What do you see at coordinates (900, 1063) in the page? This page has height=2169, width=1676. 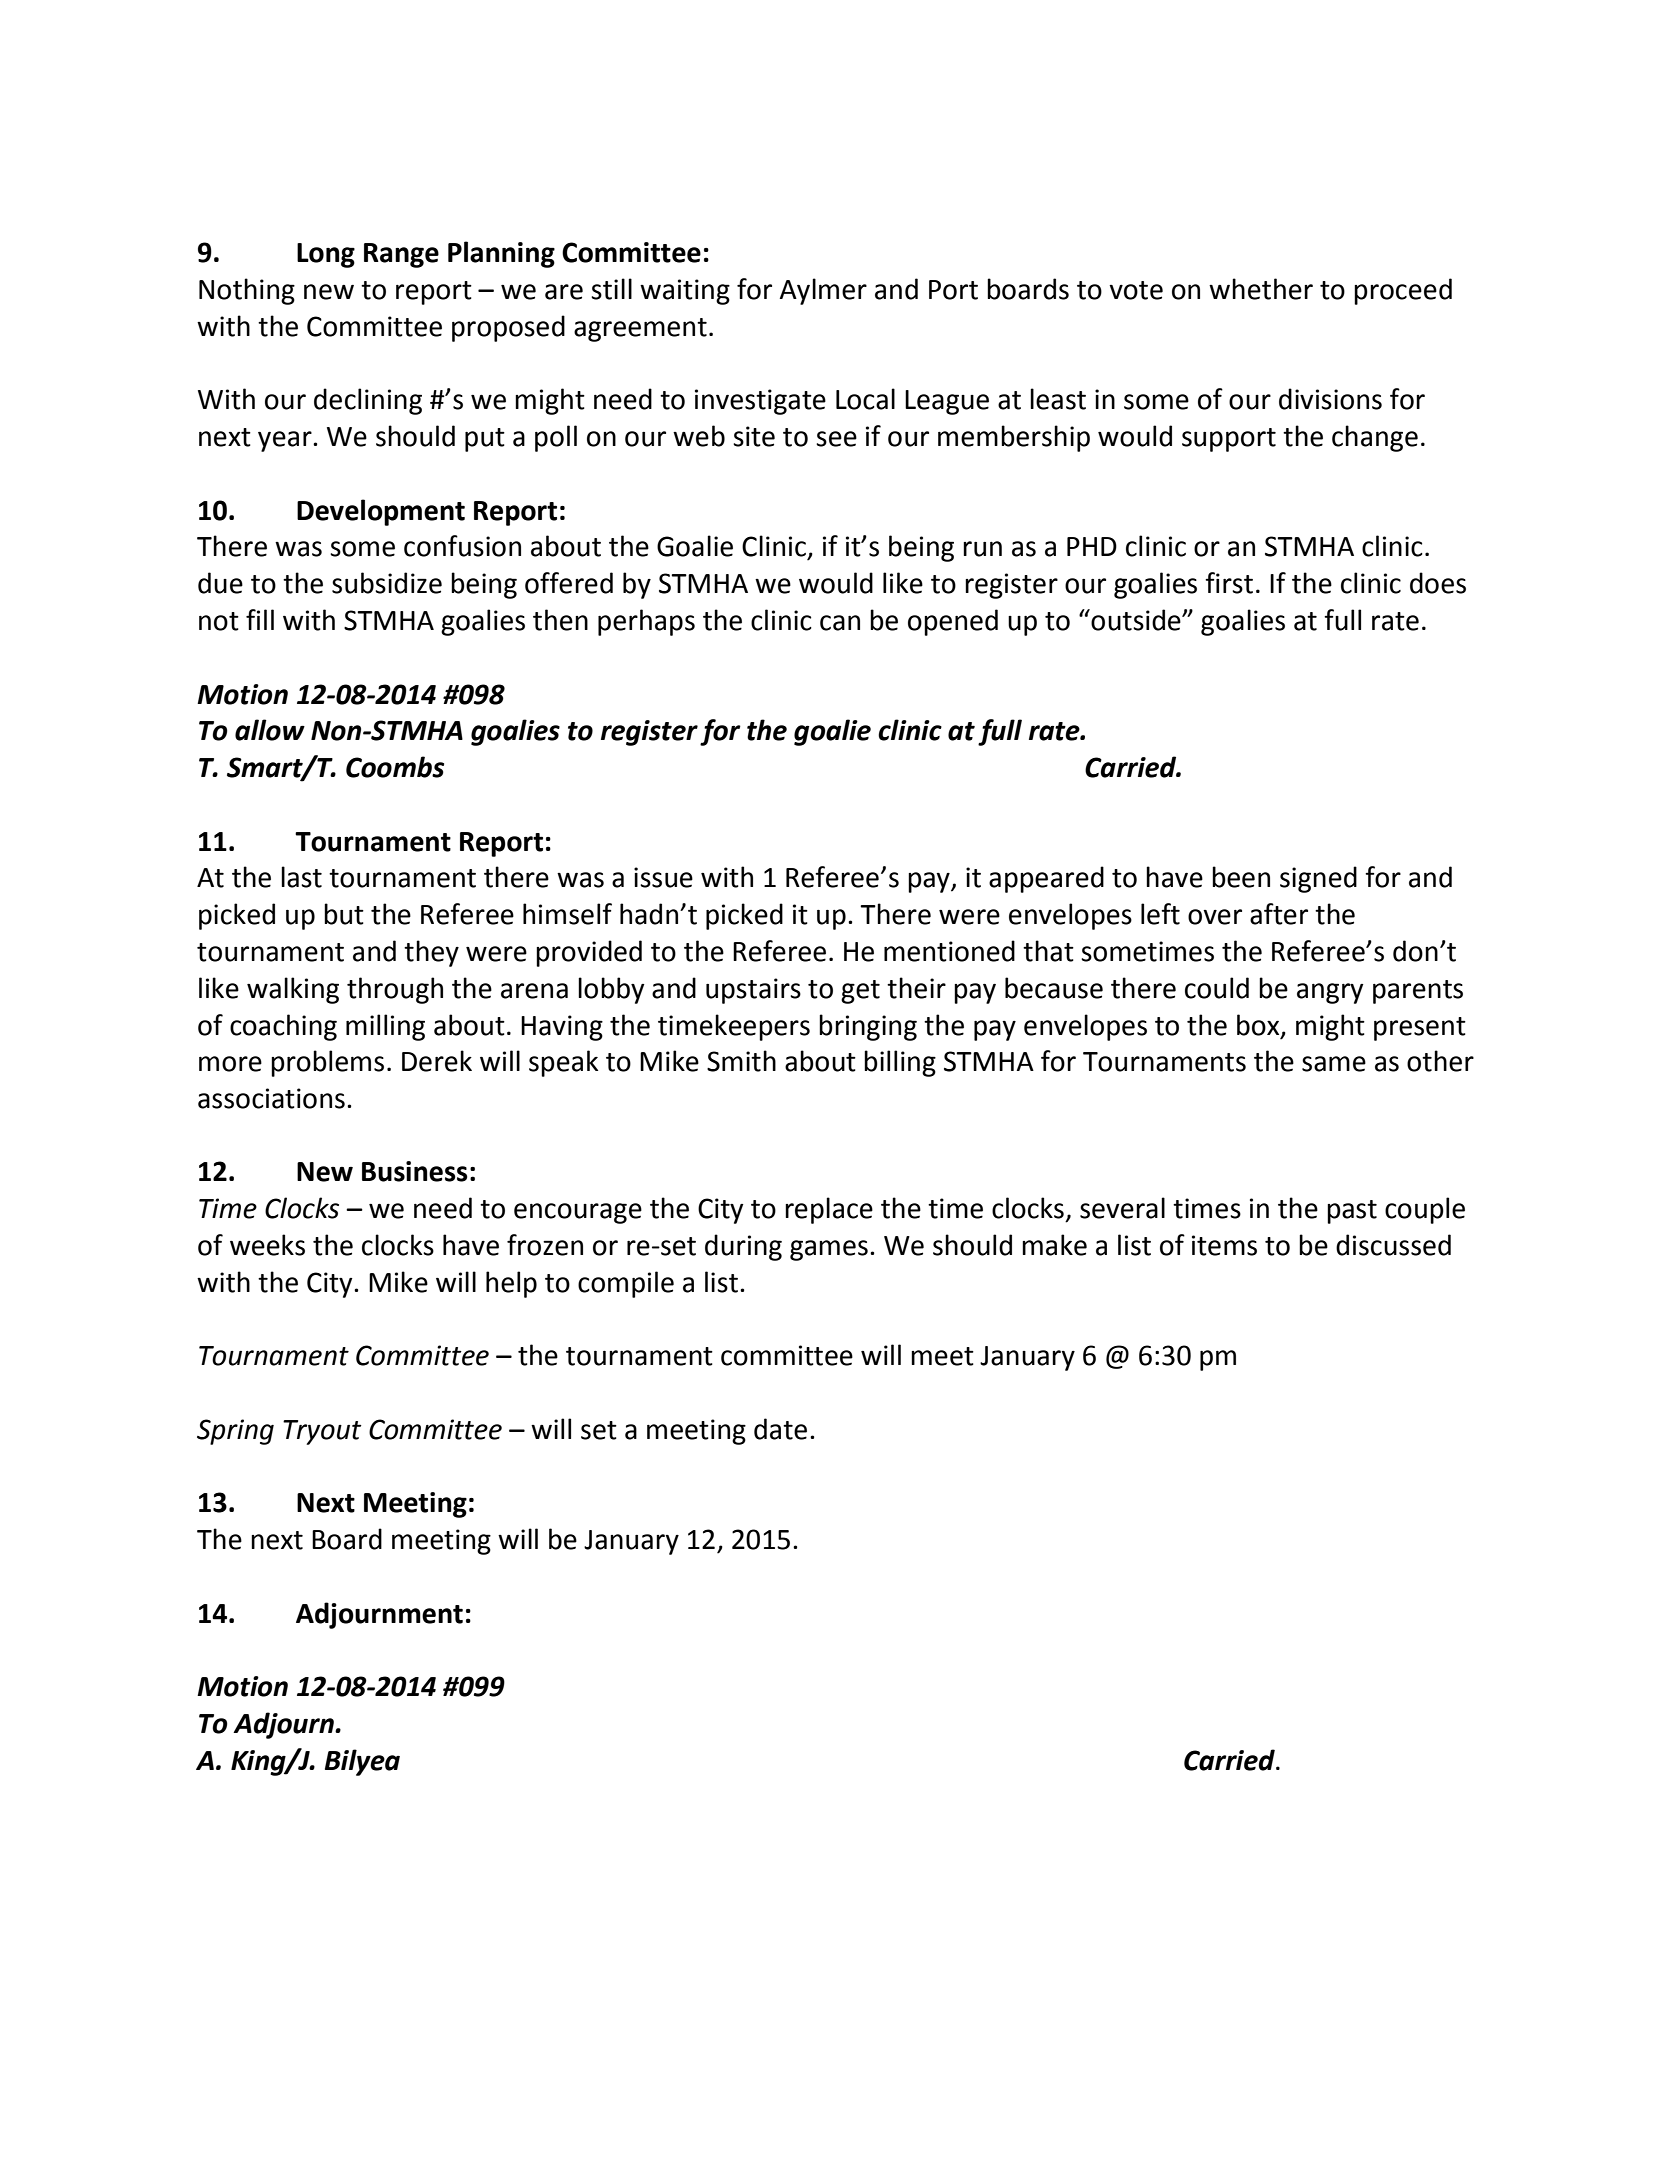 I see `billing` at bounding box center [900, 1063].
